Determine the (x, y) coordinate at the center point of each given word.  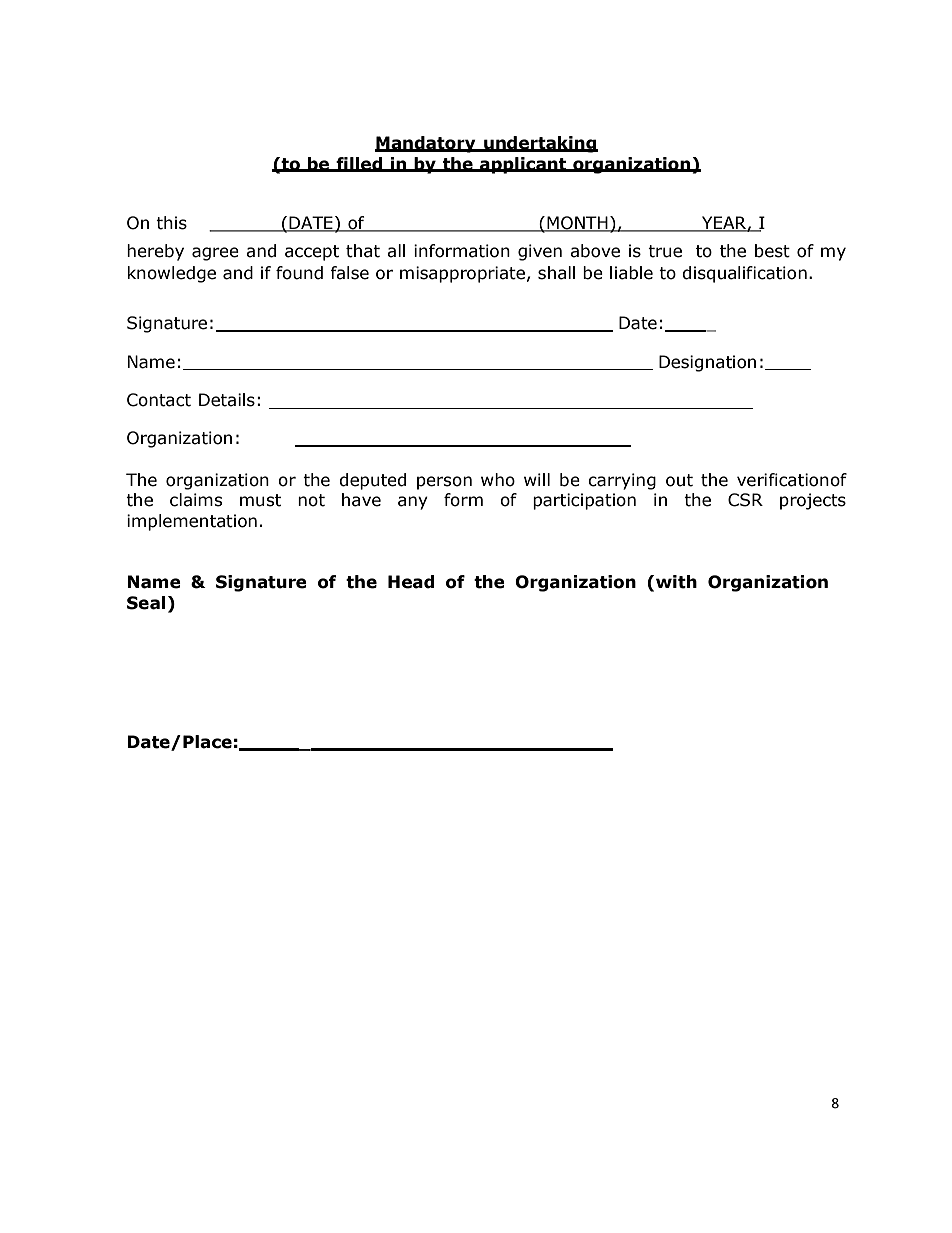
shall (556, 273)
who (498, 480)
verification (783, 480)
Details (227, 400)
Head (411, 582)
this (171, 223)
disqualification (744, 274)
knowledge (171, 274)
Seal (146, 603)
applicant (523, 165)
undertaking (540, 144)
